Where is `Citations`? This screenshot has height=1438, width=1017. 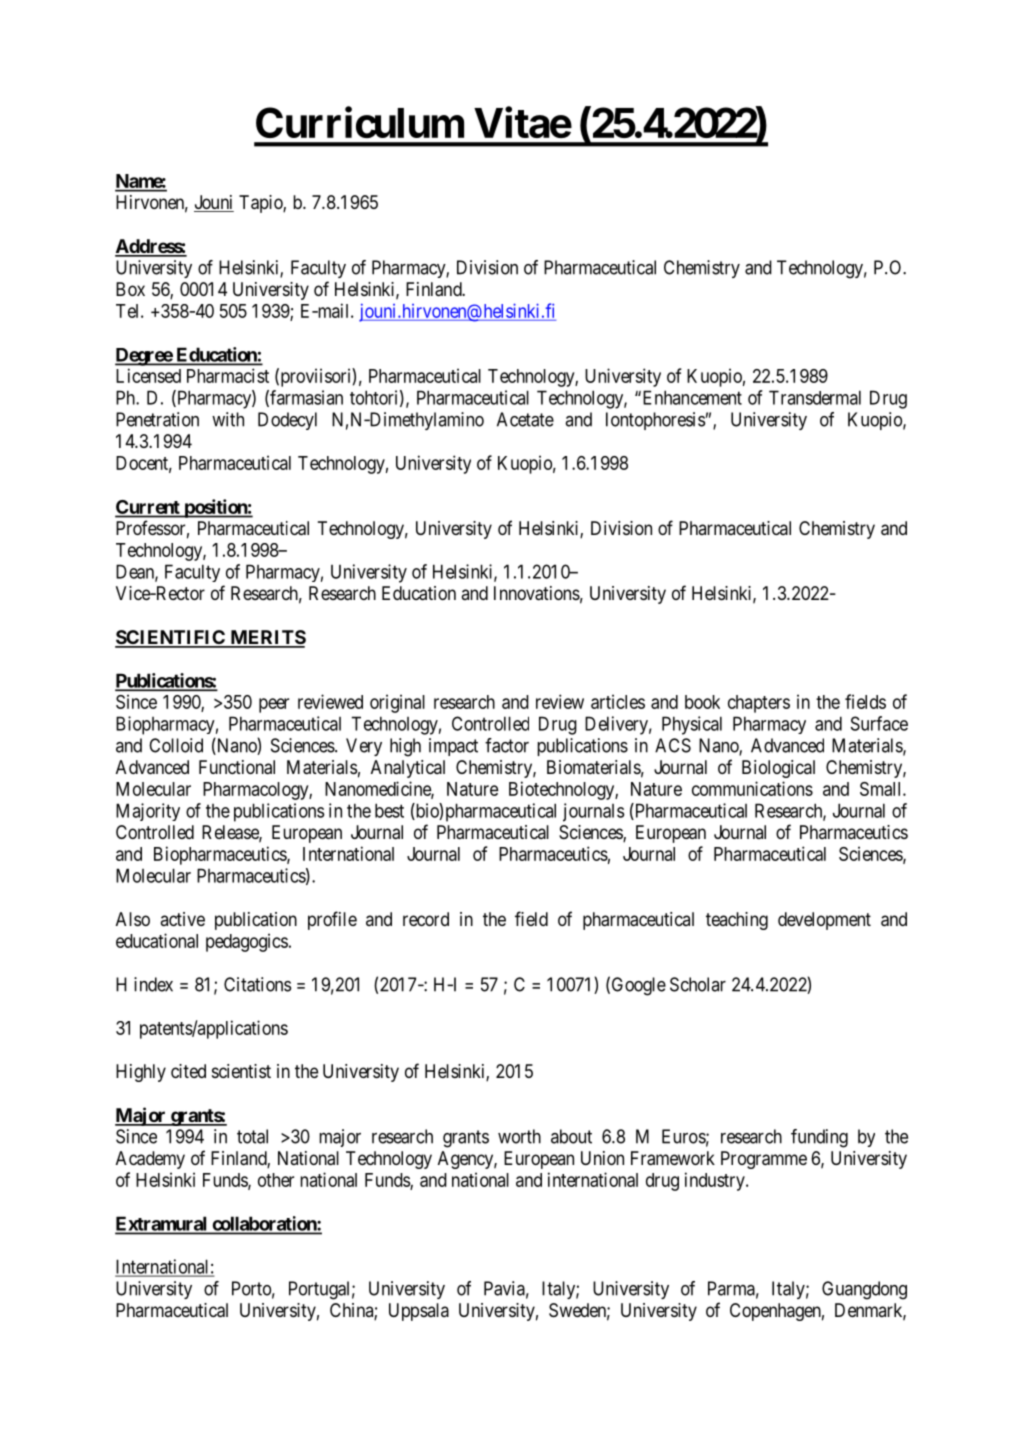 Citations is located at coordinates (258, 984).
